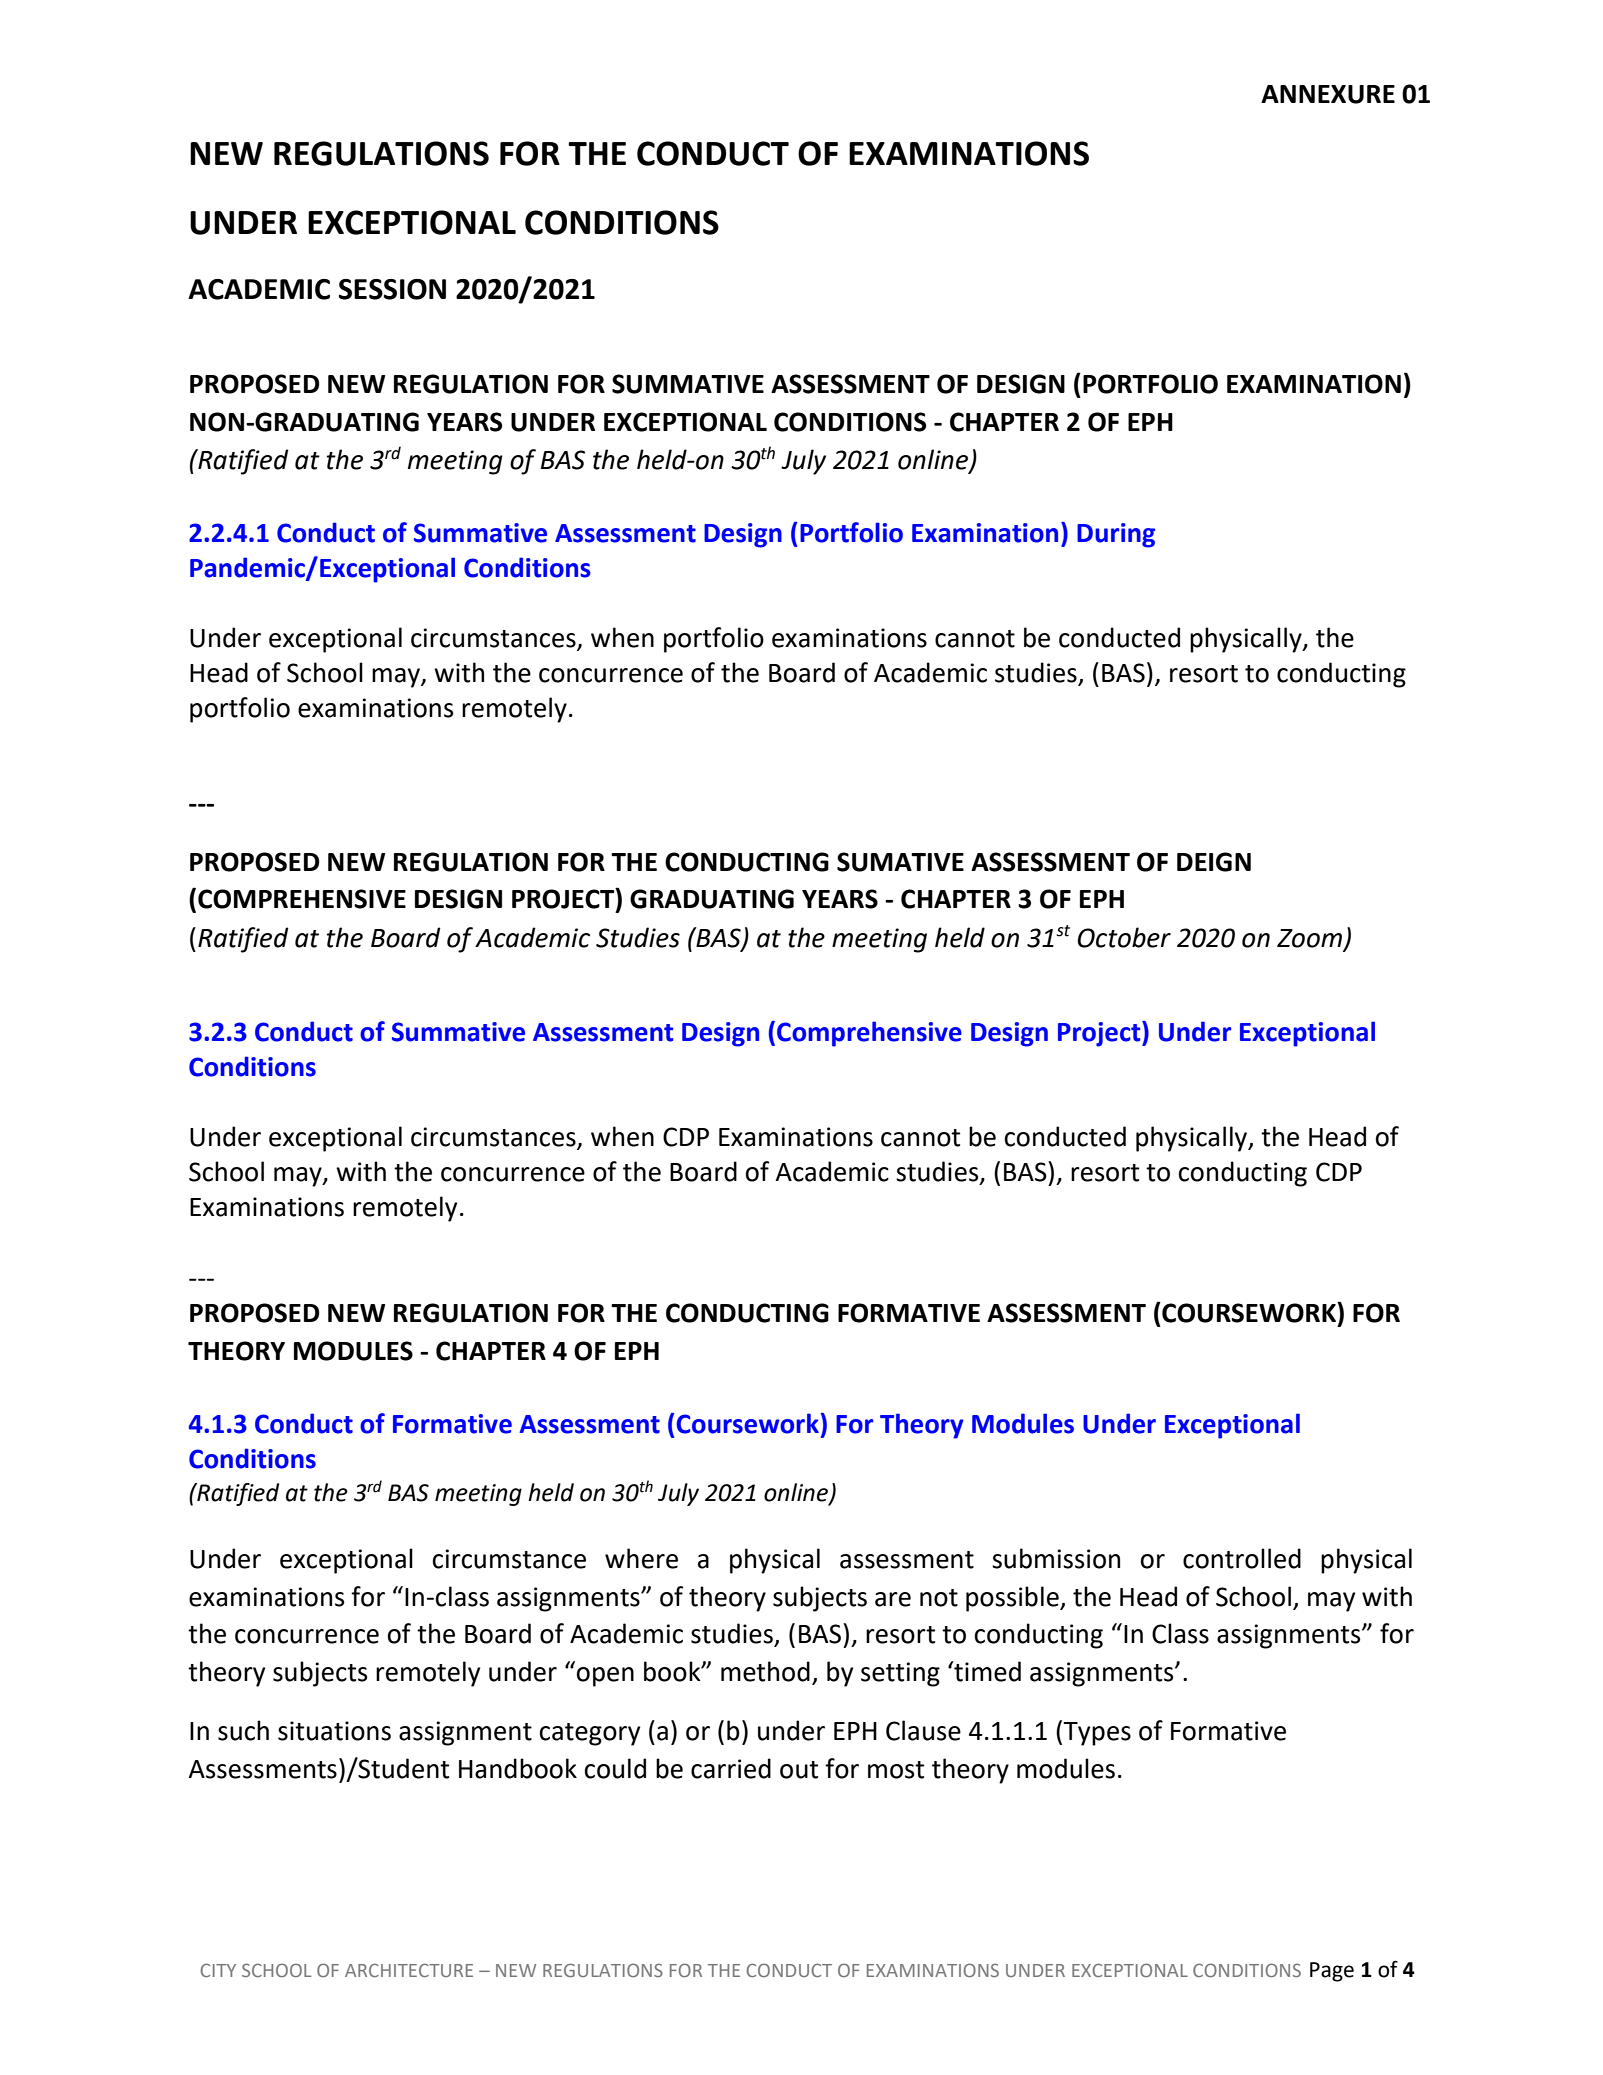  Describe the element at coordinates (641, 1558) in the screenshot. I see `where` at that location.
